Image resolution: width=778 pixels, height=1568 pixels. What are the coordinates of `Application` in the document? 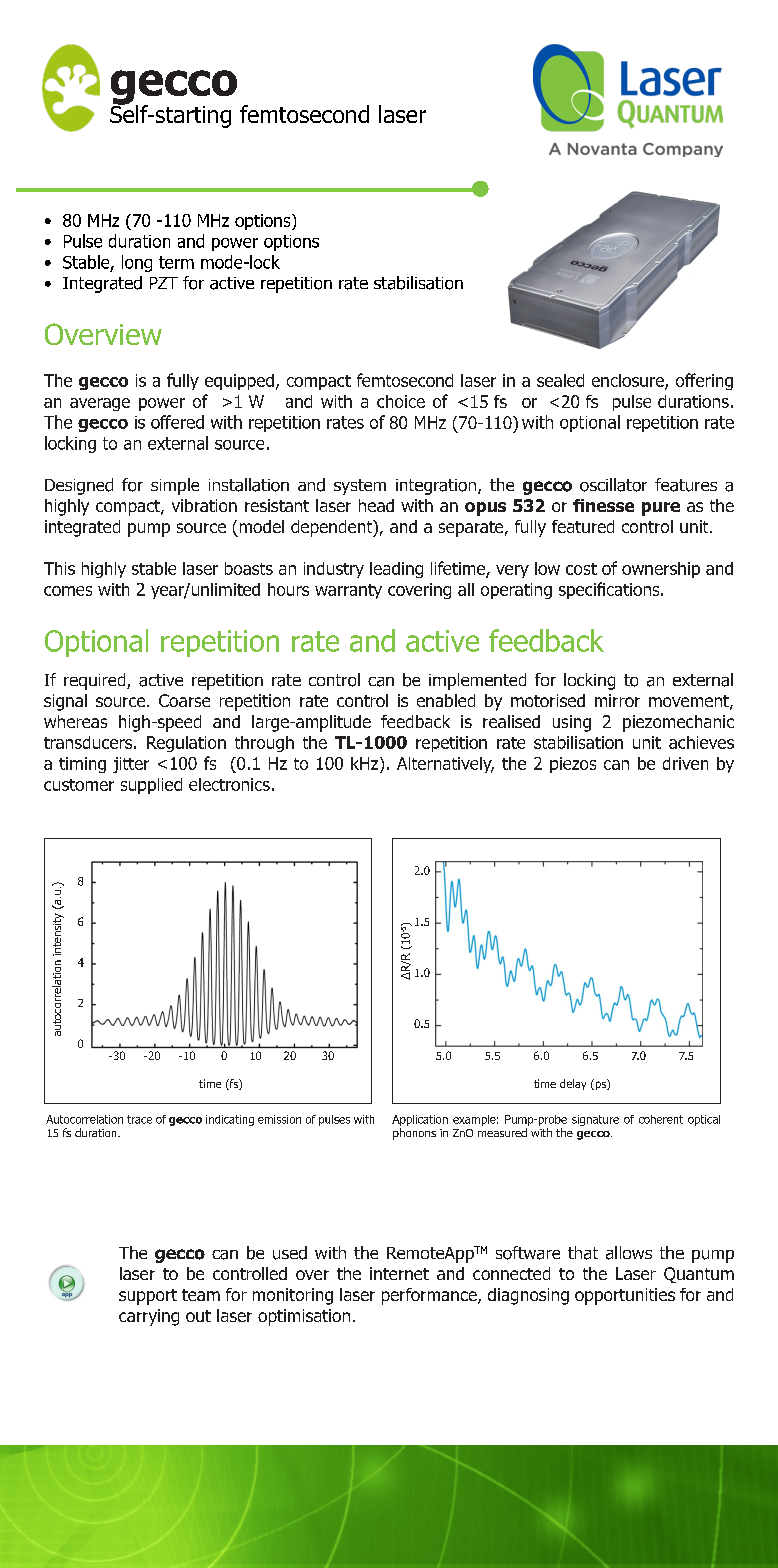 It's located at (420, 1120).
